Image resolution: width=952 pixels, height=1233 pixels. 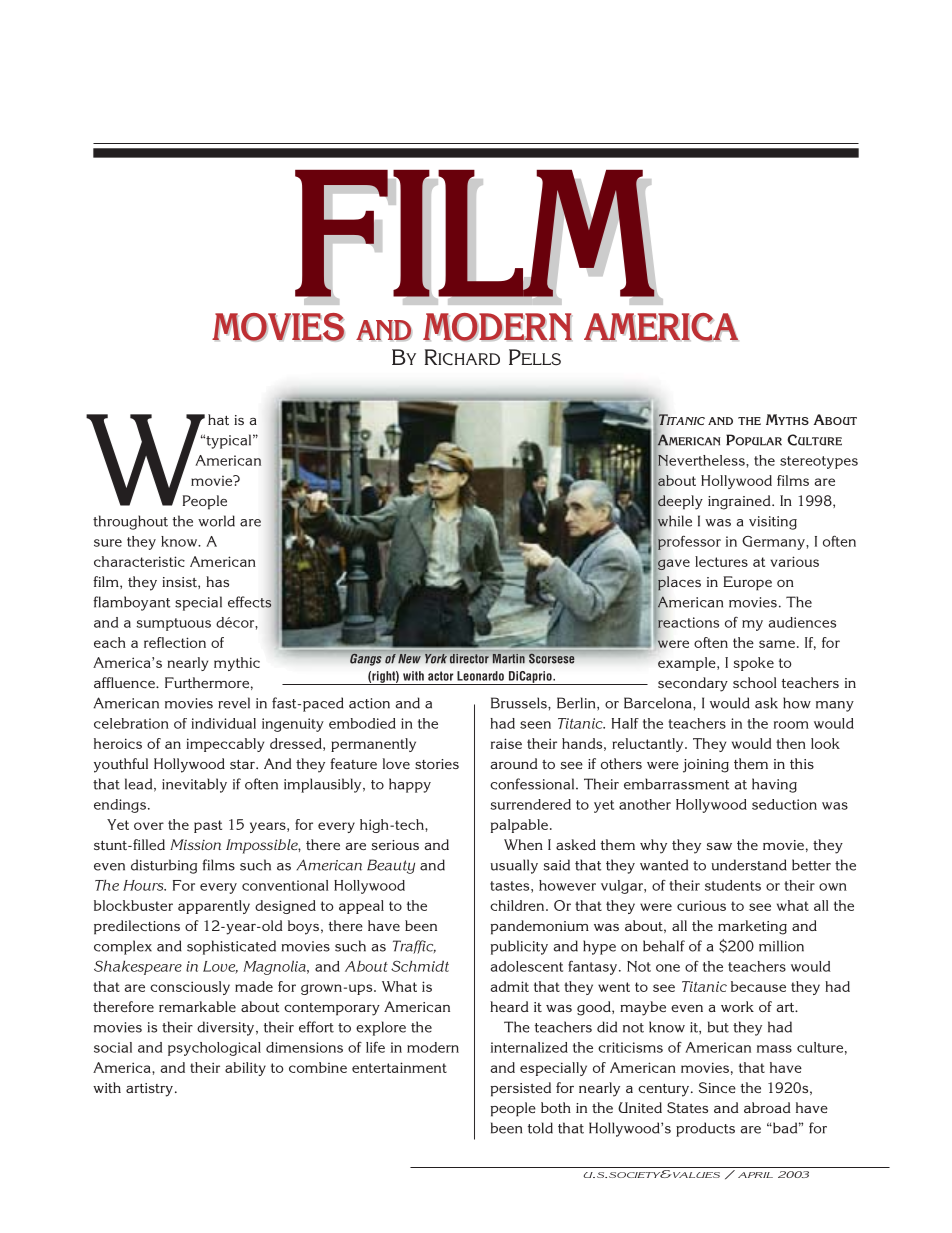 I want to click on school, so click(x=755, y=682).
